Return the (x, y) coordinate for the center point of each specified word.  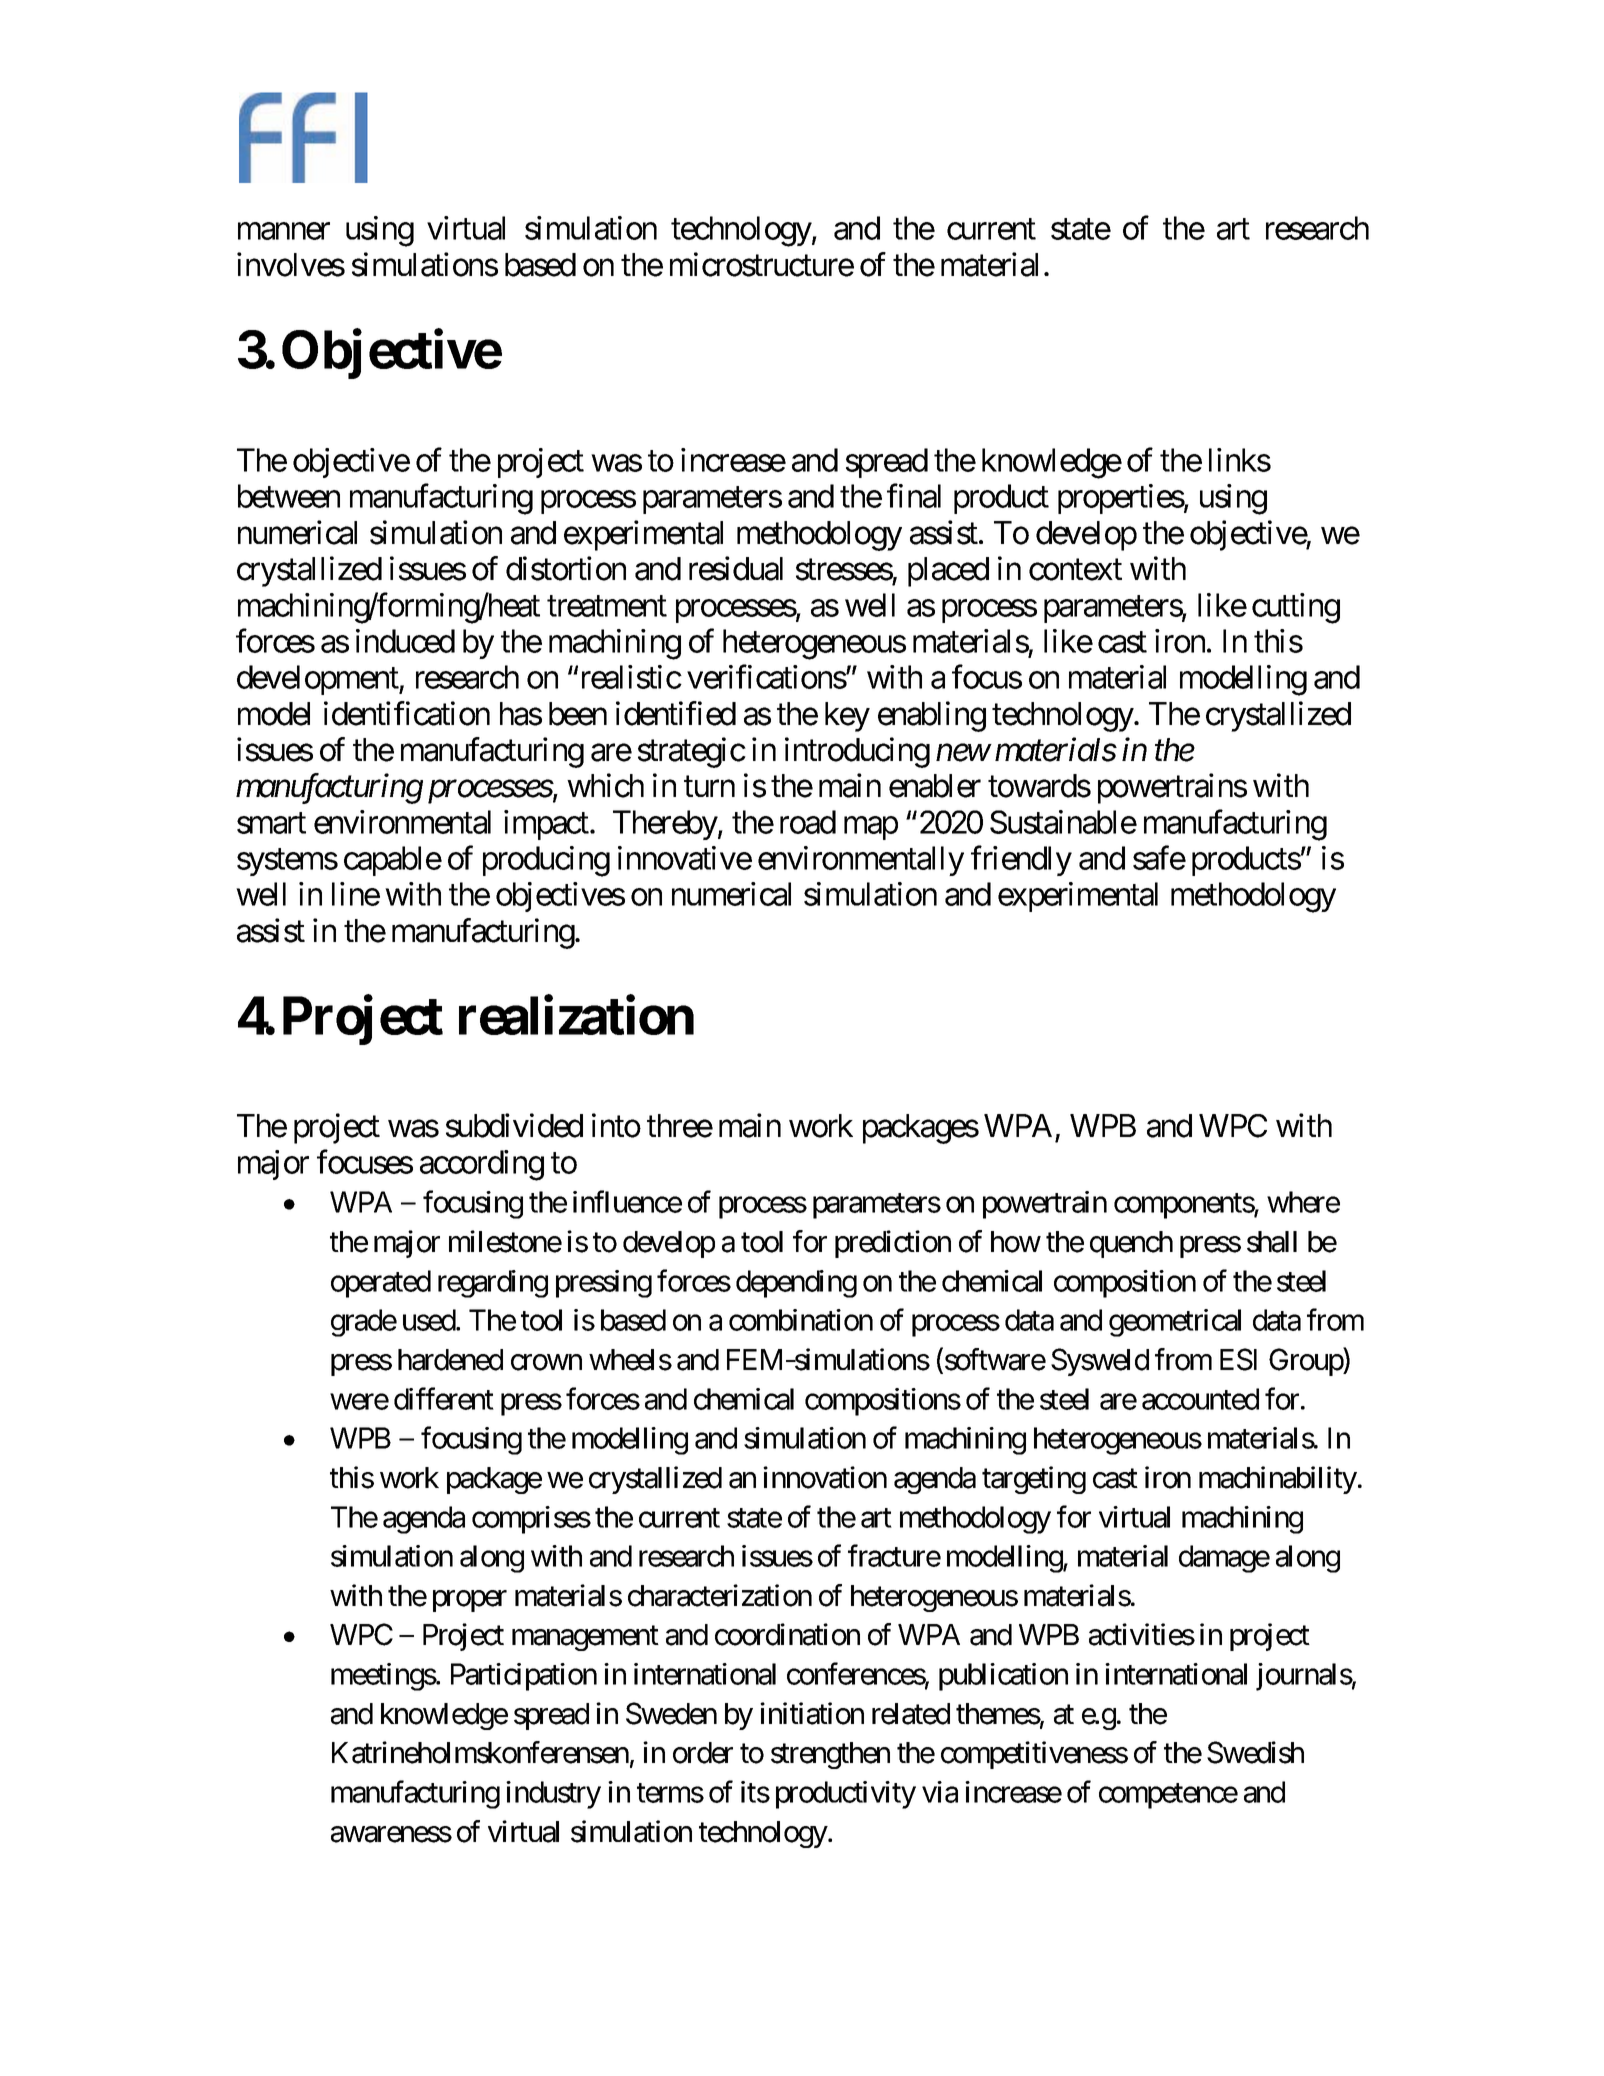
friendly (1021, 861)
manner (284, 231)
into (616, 1125)
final (914, 496)
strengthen (830, 1755)
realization (576, 1015)
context (1075, 570)
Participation (524, 1677)
